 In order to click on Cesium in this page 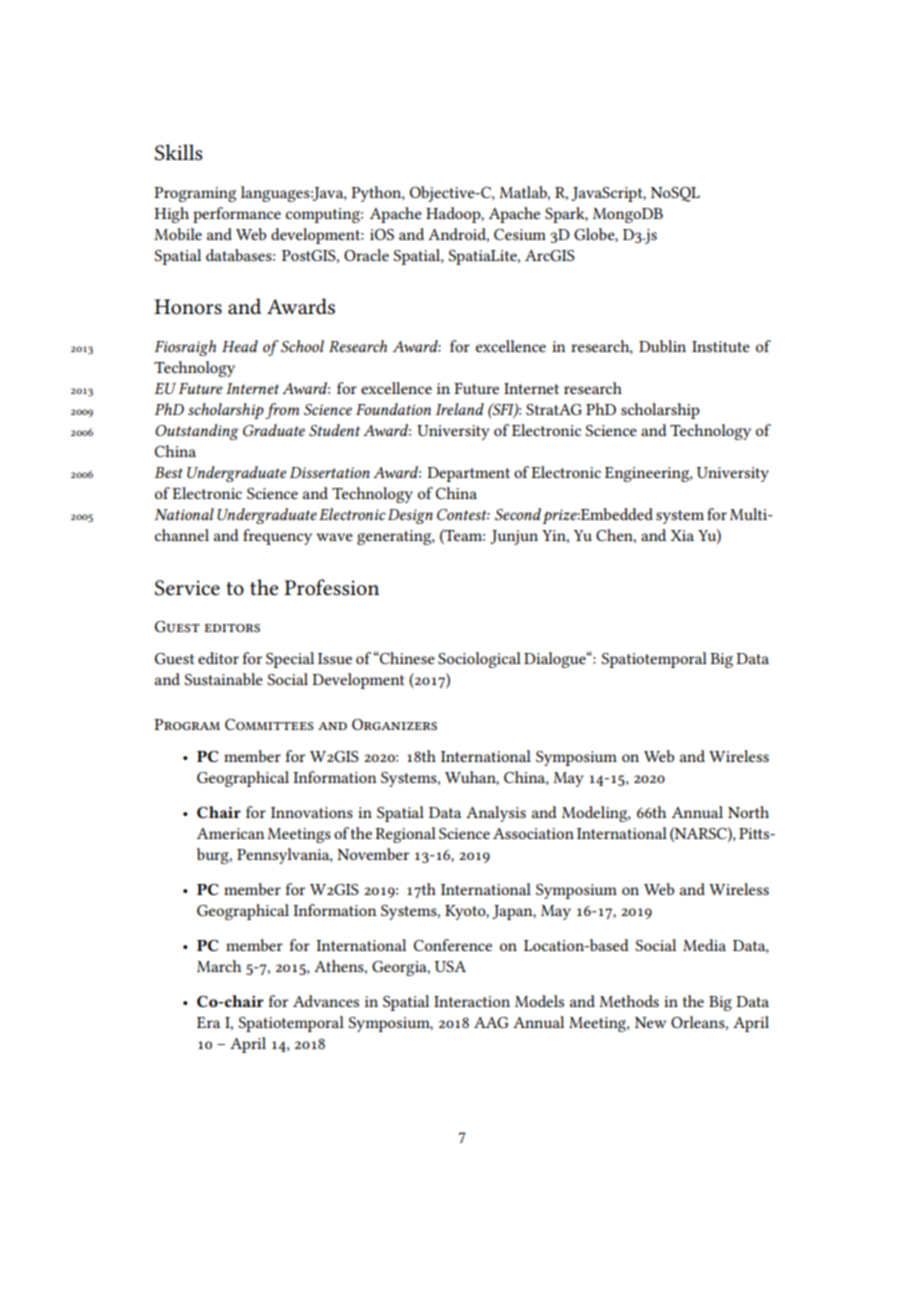, I will do `click(520, 234)`.
